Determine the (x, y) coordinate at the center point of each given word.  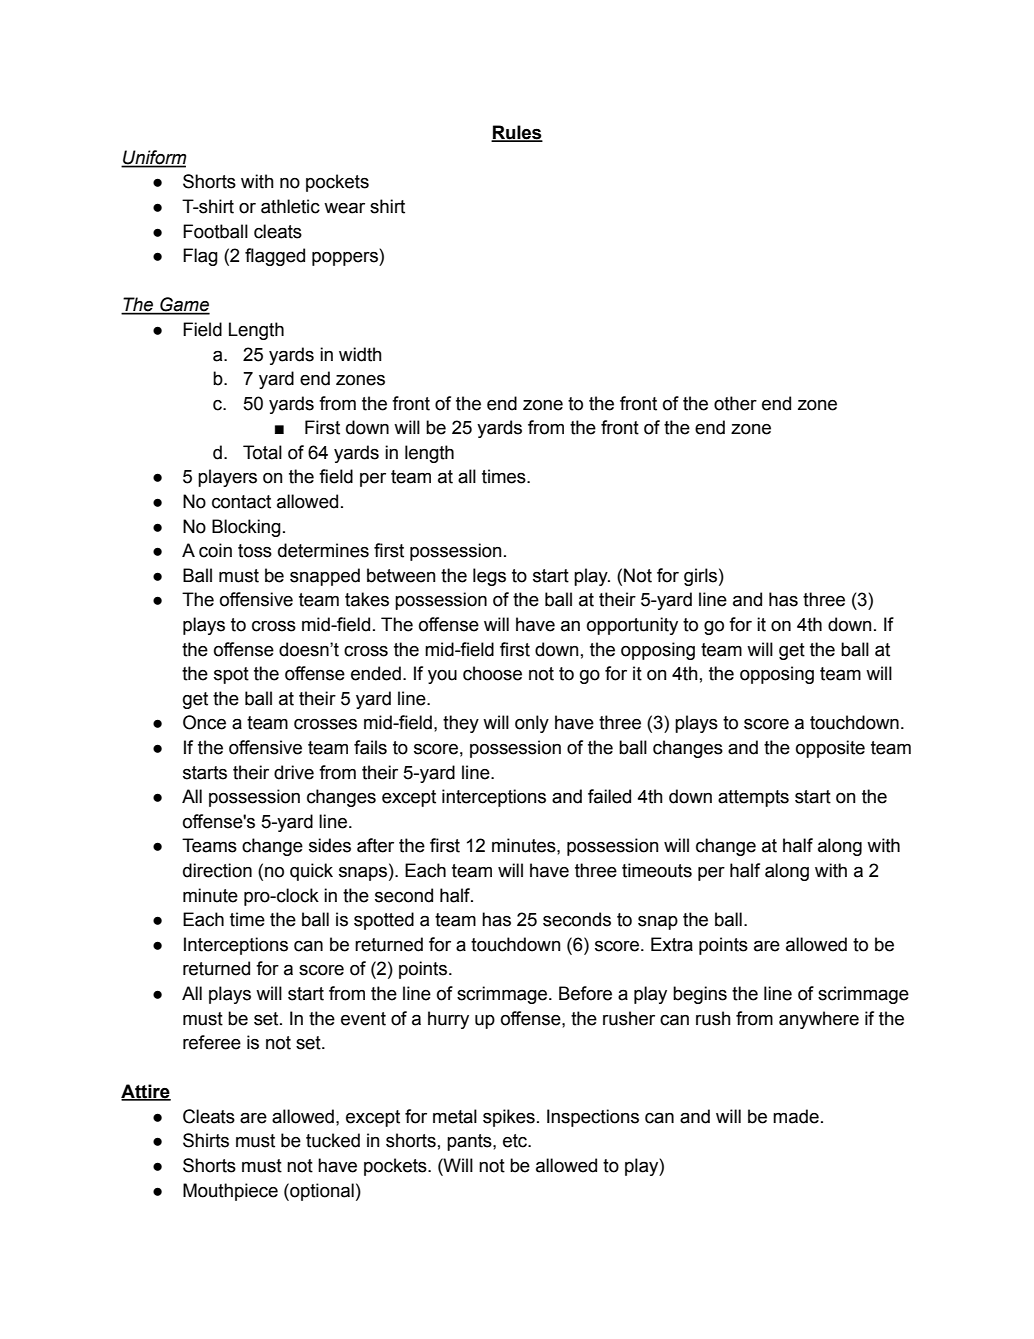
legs (489, 577)
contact (241, 502)
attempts (753, 798)
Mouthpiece (230, 1192)
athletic (290, 206)
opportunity (632, 626)
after (375, 845)
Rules (517, 133)
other (735, 403)
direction (217, 870)
